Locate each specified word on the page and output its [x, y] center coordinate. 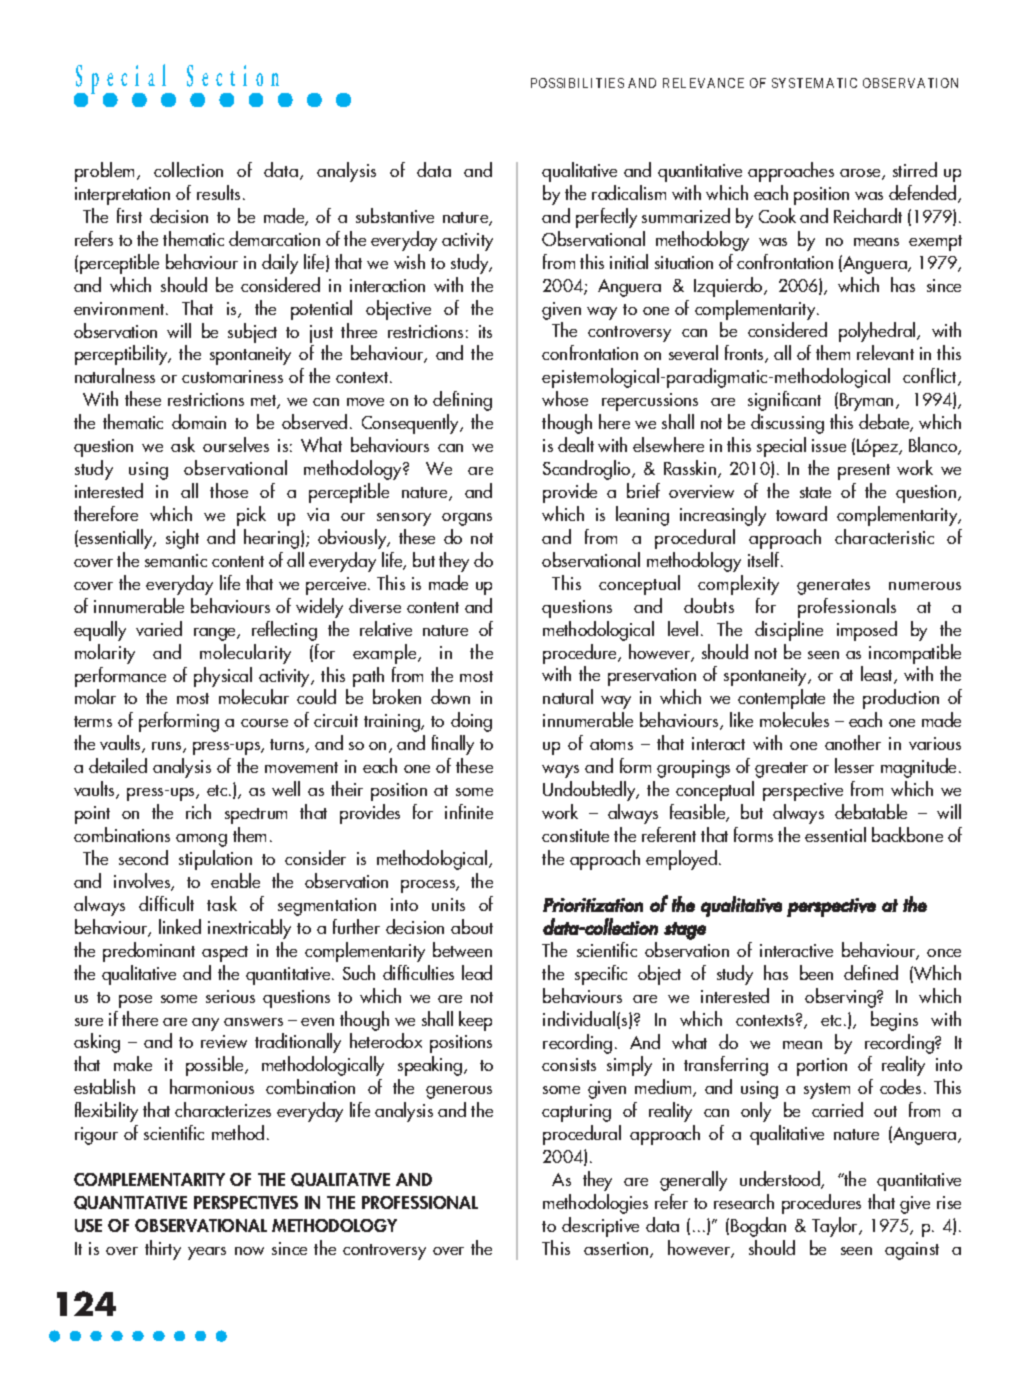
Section [233, 76]
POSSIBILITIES [577, 83]
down [450, 696]
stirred [915, 169]
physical [223, 677]
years [207, 1253]
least [878, 675]
